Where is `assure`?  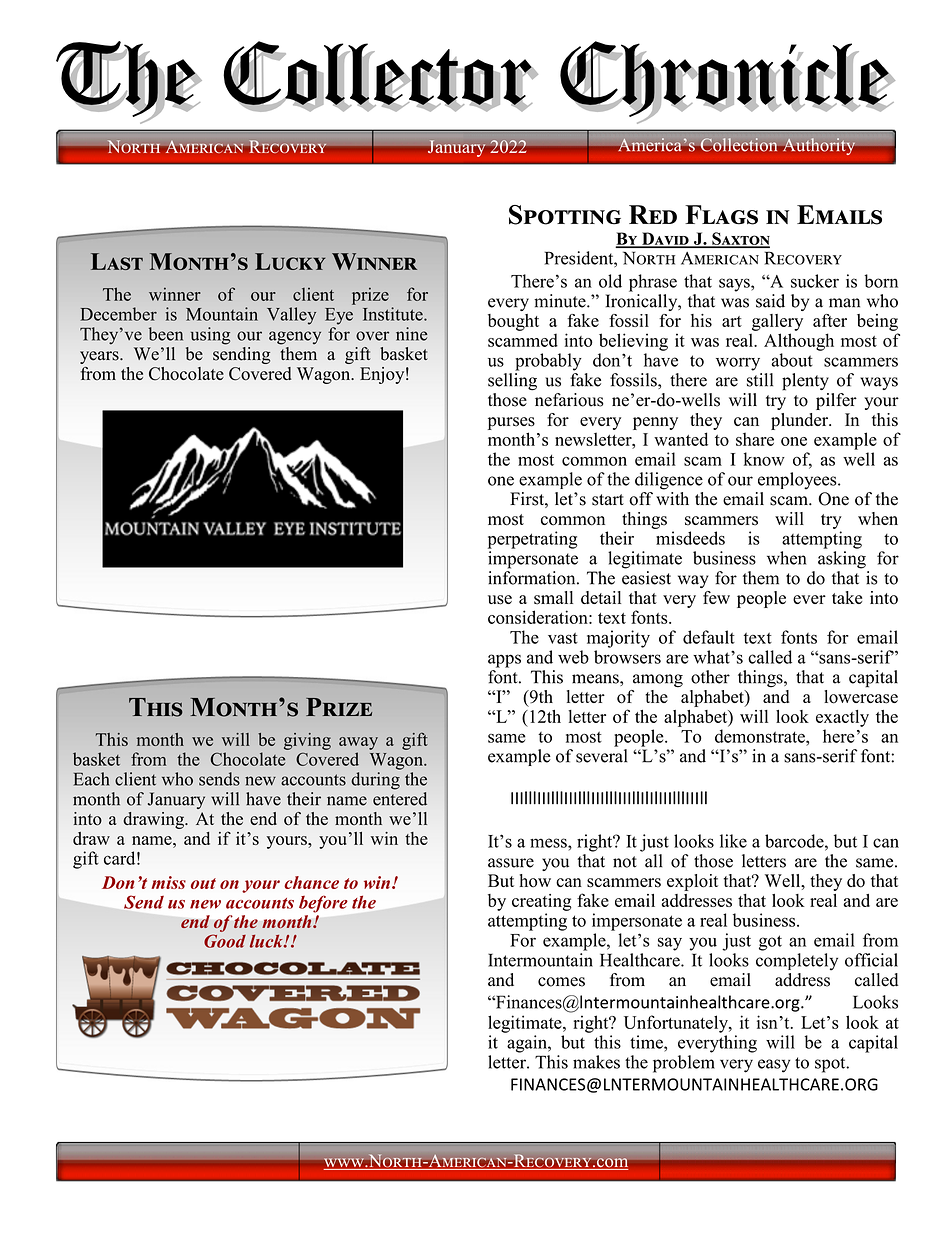 assure is located at coordinates (511, 863).
